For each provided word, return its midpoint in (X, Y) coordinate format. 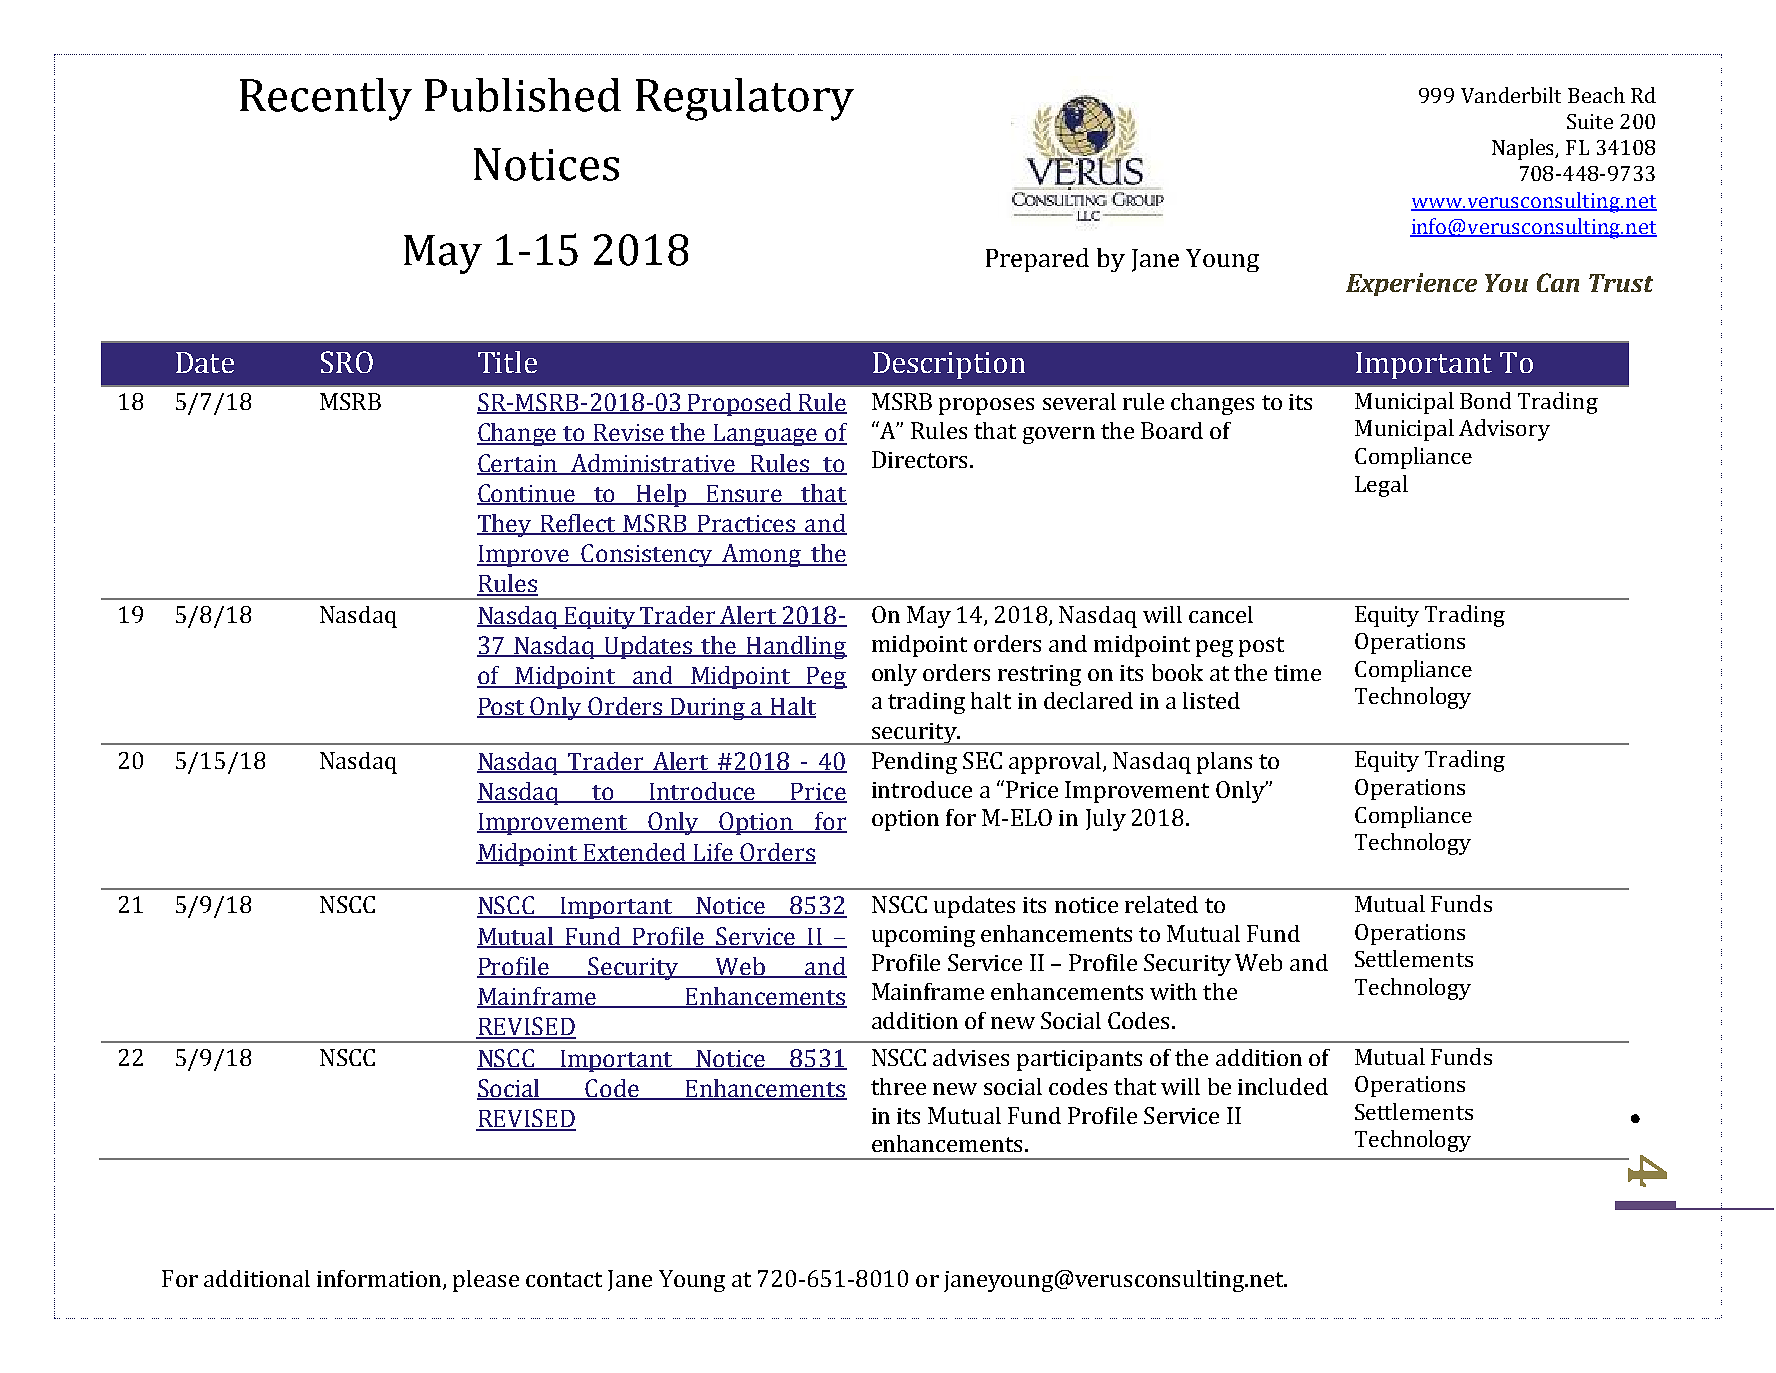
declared (1088, 700)
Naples (1524, 149)
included (1283, 1086)
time (1297, 673)
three (898, 1086)
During (708, 709)
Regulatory (745, 99)
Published (523, 95)
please (486, 1281)
